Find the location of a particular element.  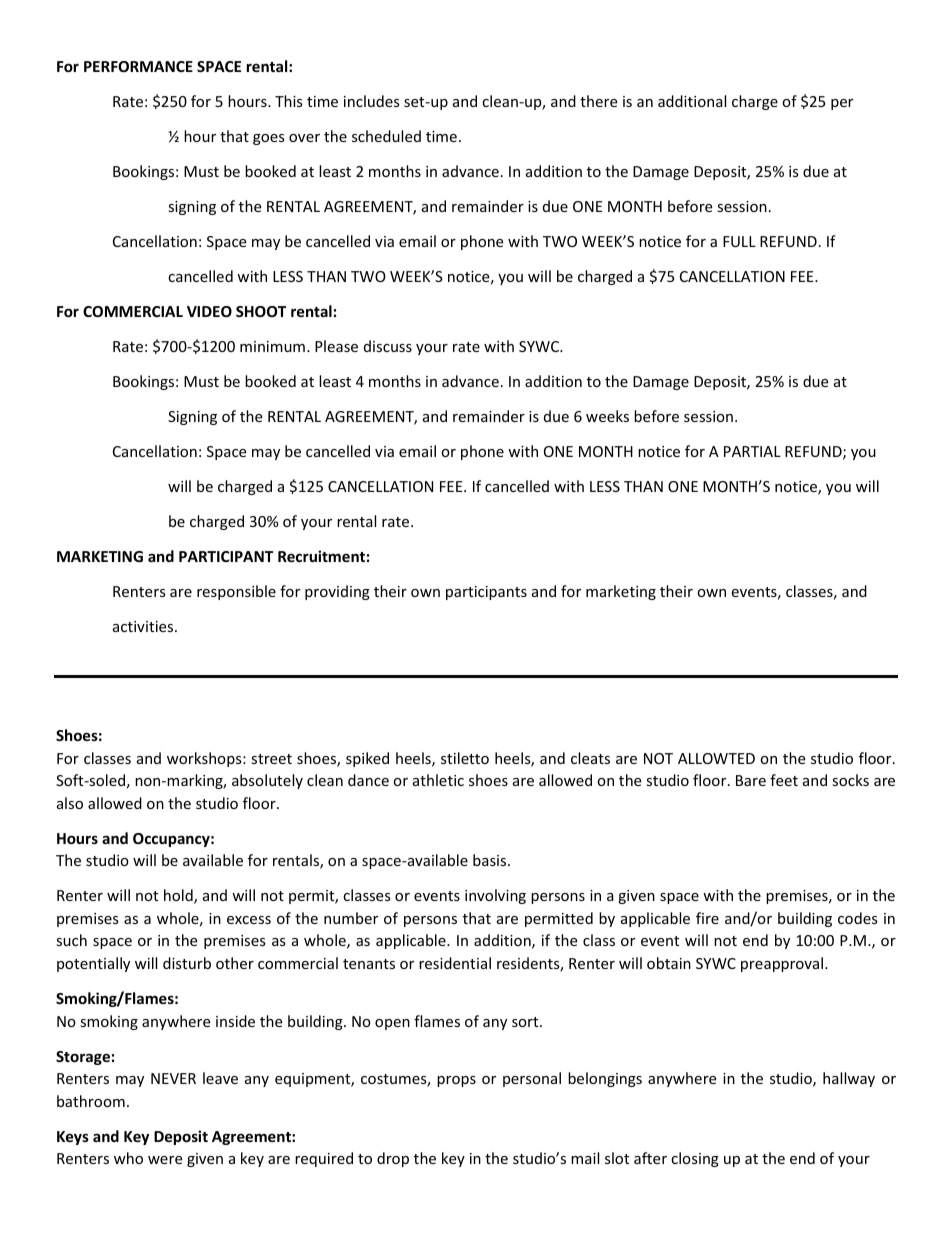

PARTIAL is located at coordinates (752, 451).
